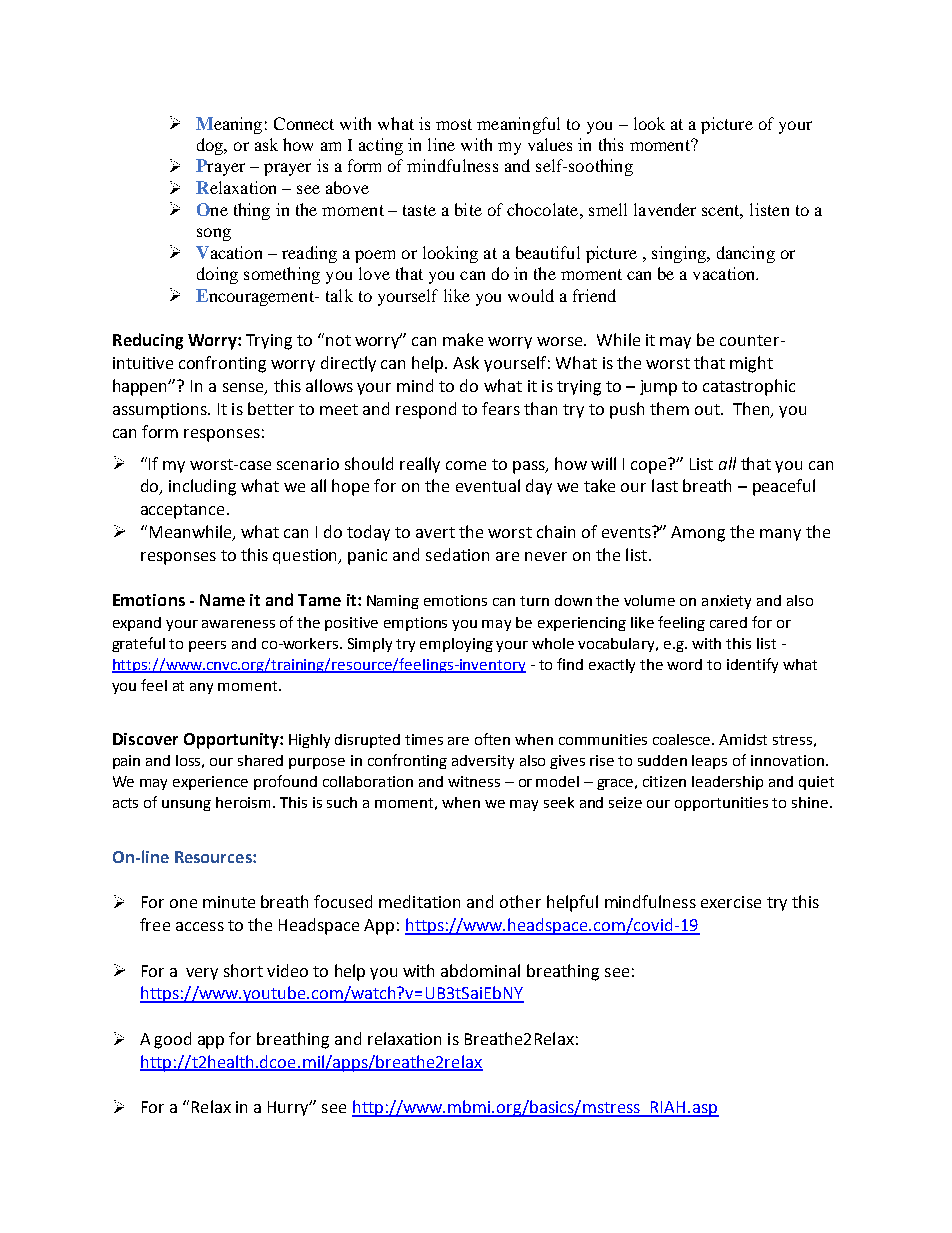  I want to click on catastrophic, so click(749, 387).
